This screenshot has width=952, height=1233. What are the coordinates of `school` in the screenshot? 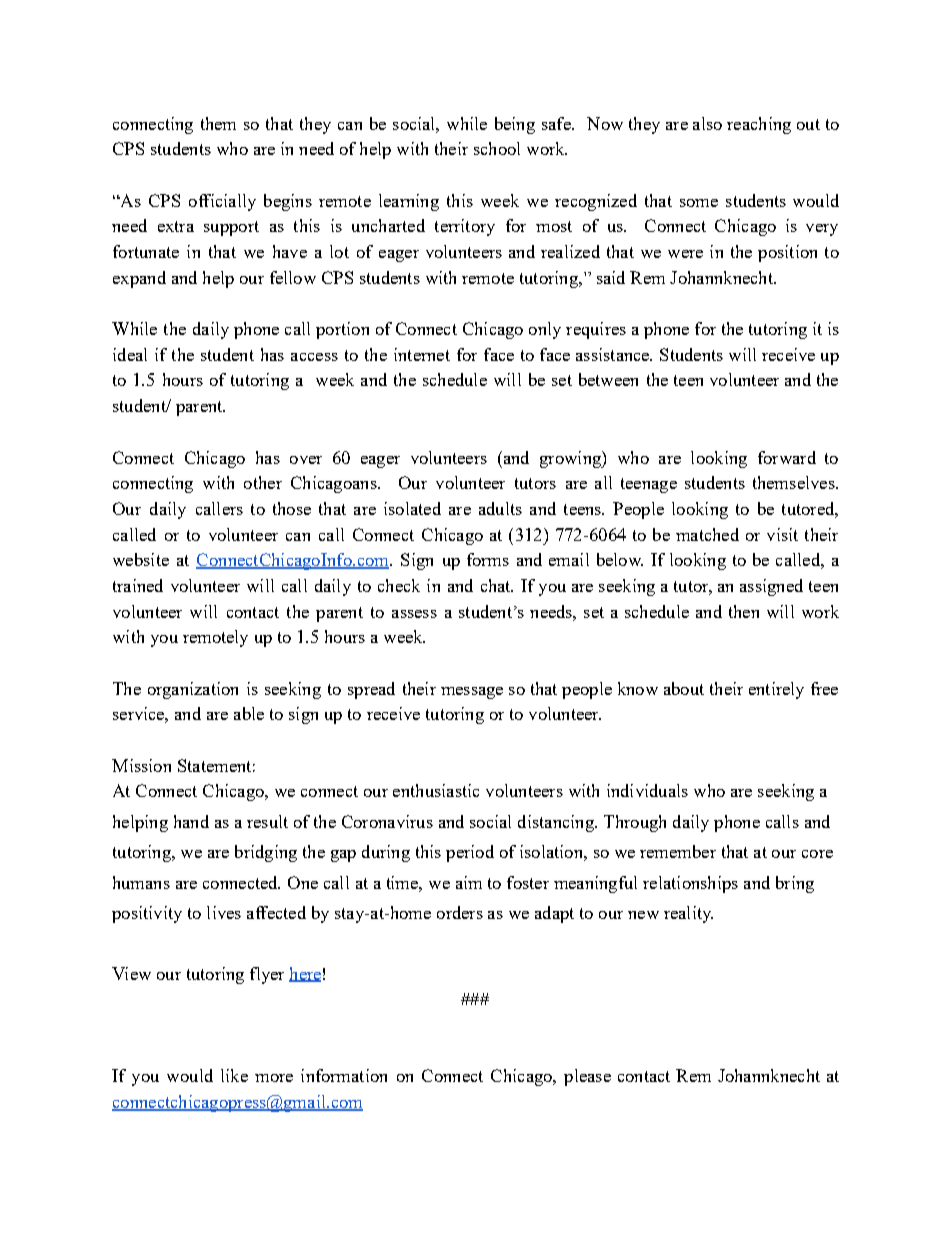 It's located at (497, 148).
